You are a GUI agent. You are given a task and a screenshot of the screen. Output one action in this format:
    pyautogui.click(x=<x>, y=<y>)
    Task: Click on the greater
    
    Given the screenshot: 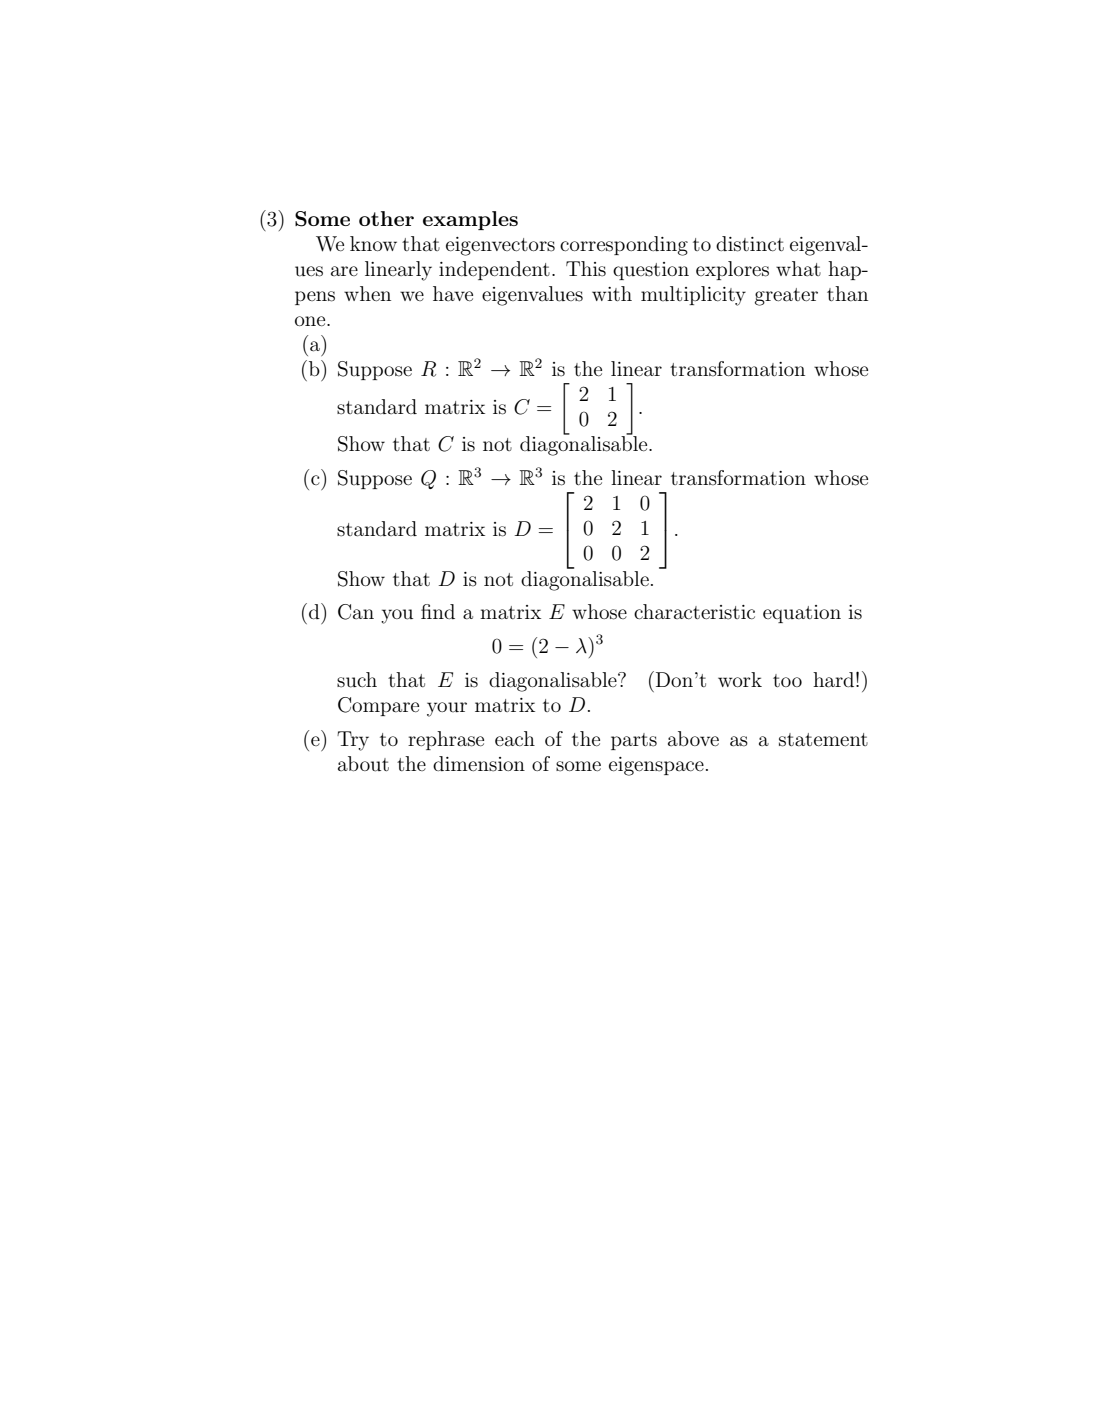 What is the action you would take?
    pyautogui.click(x=786, y=297)
